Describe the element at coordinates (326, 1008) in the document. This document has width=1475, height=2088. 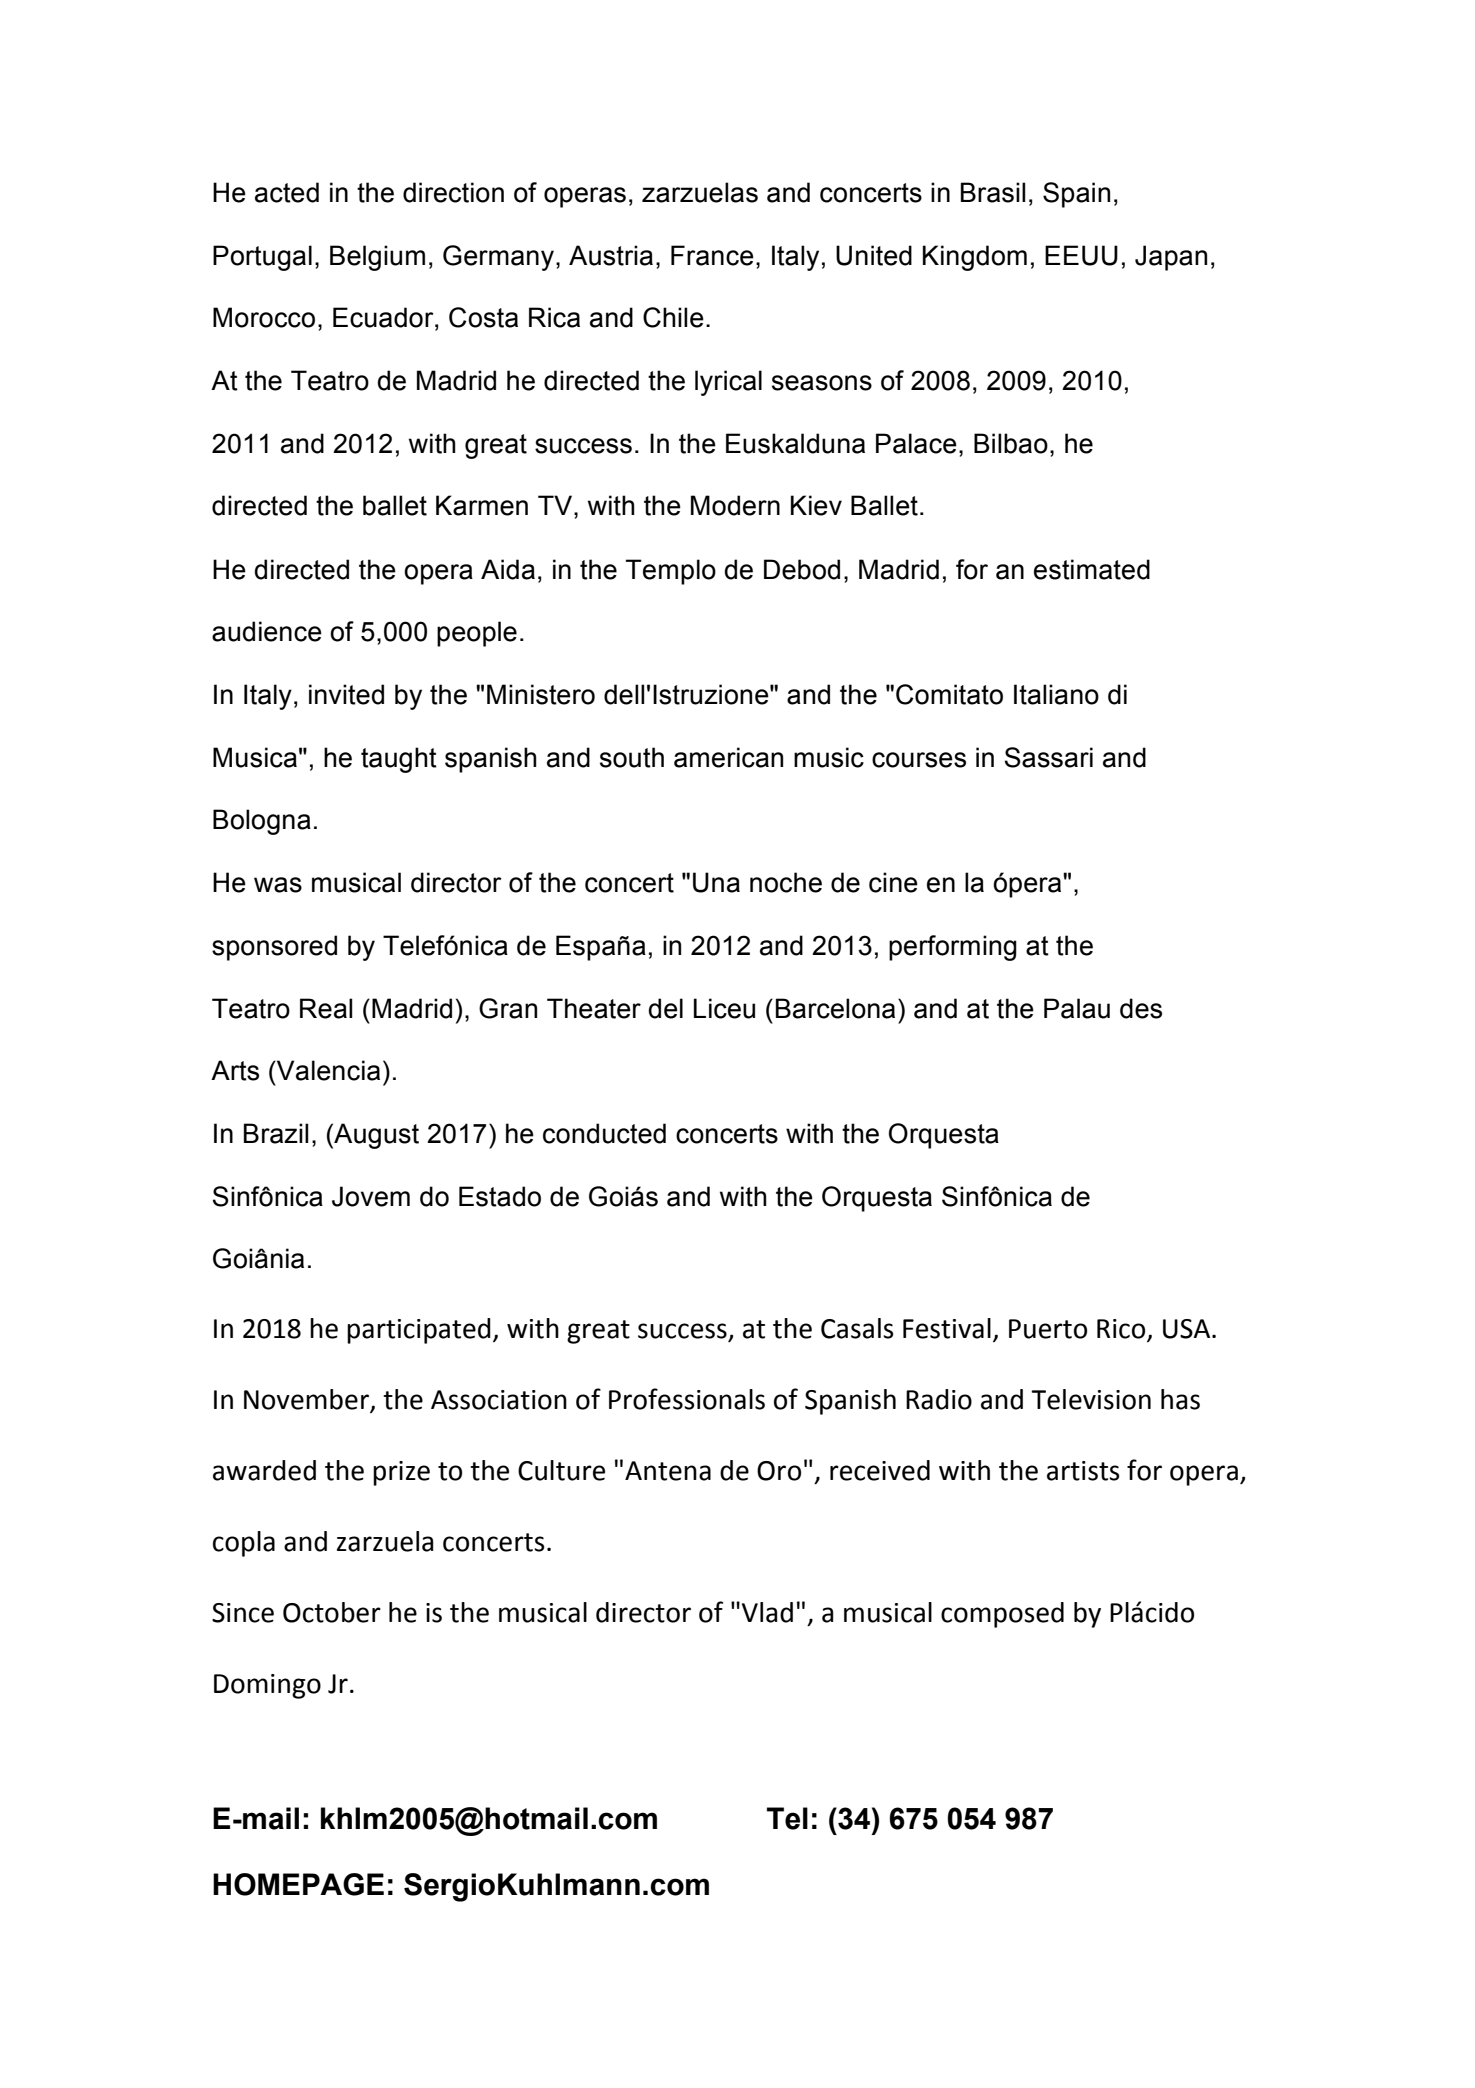
I see `Real` at that location.
